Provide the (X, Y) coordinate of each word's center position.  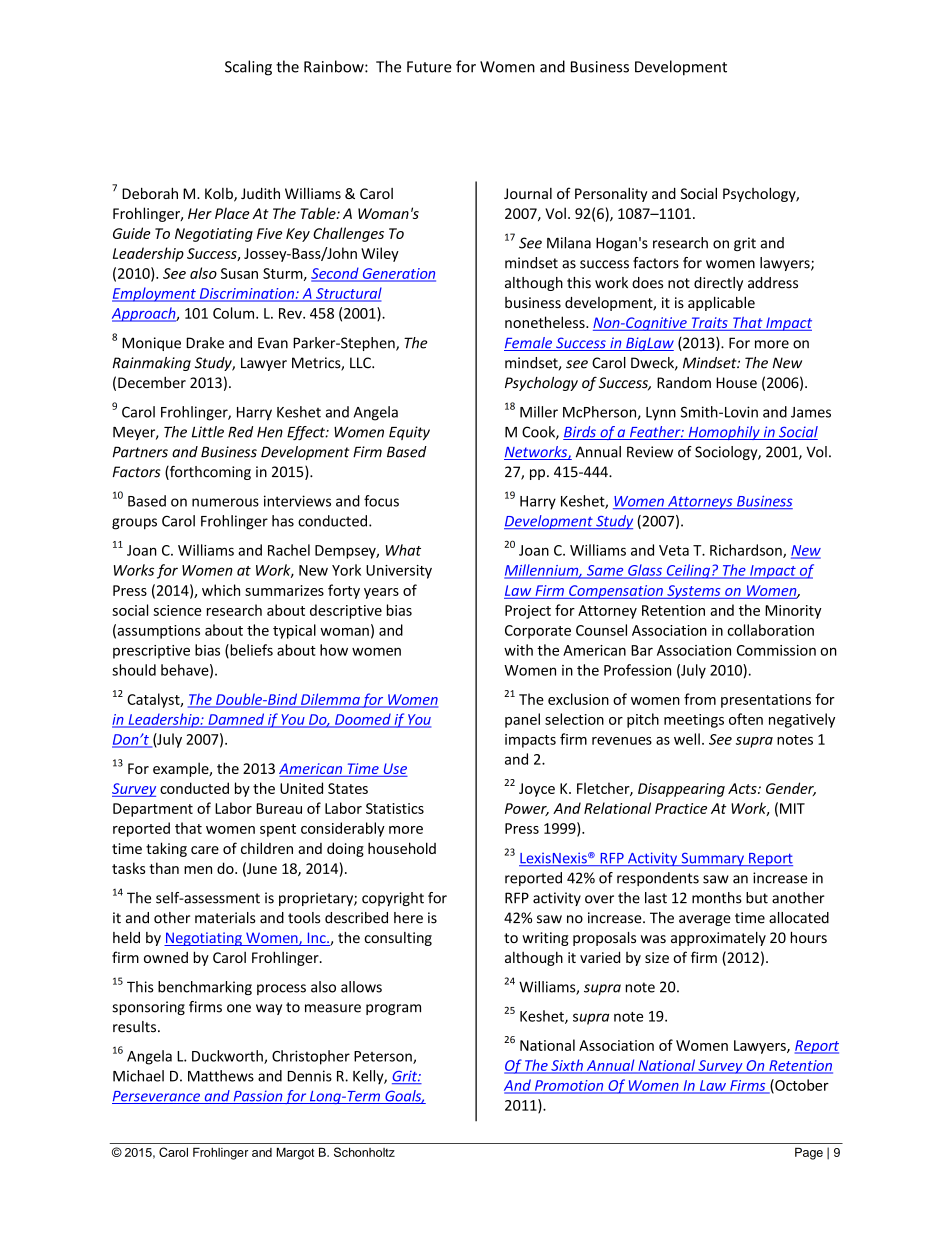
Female (529, 344)
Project (528, 612)
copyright (393, 899)
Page (809, 1153)
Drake (205, 343)
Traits (709, 324)
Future (429, 67)
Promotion (569, 1086)
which (221, 590)
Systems (694, 592)
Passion (257, 1097)
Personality (611, 195)
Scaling (248, 68)
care (205, 850)
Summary (712, 859)
